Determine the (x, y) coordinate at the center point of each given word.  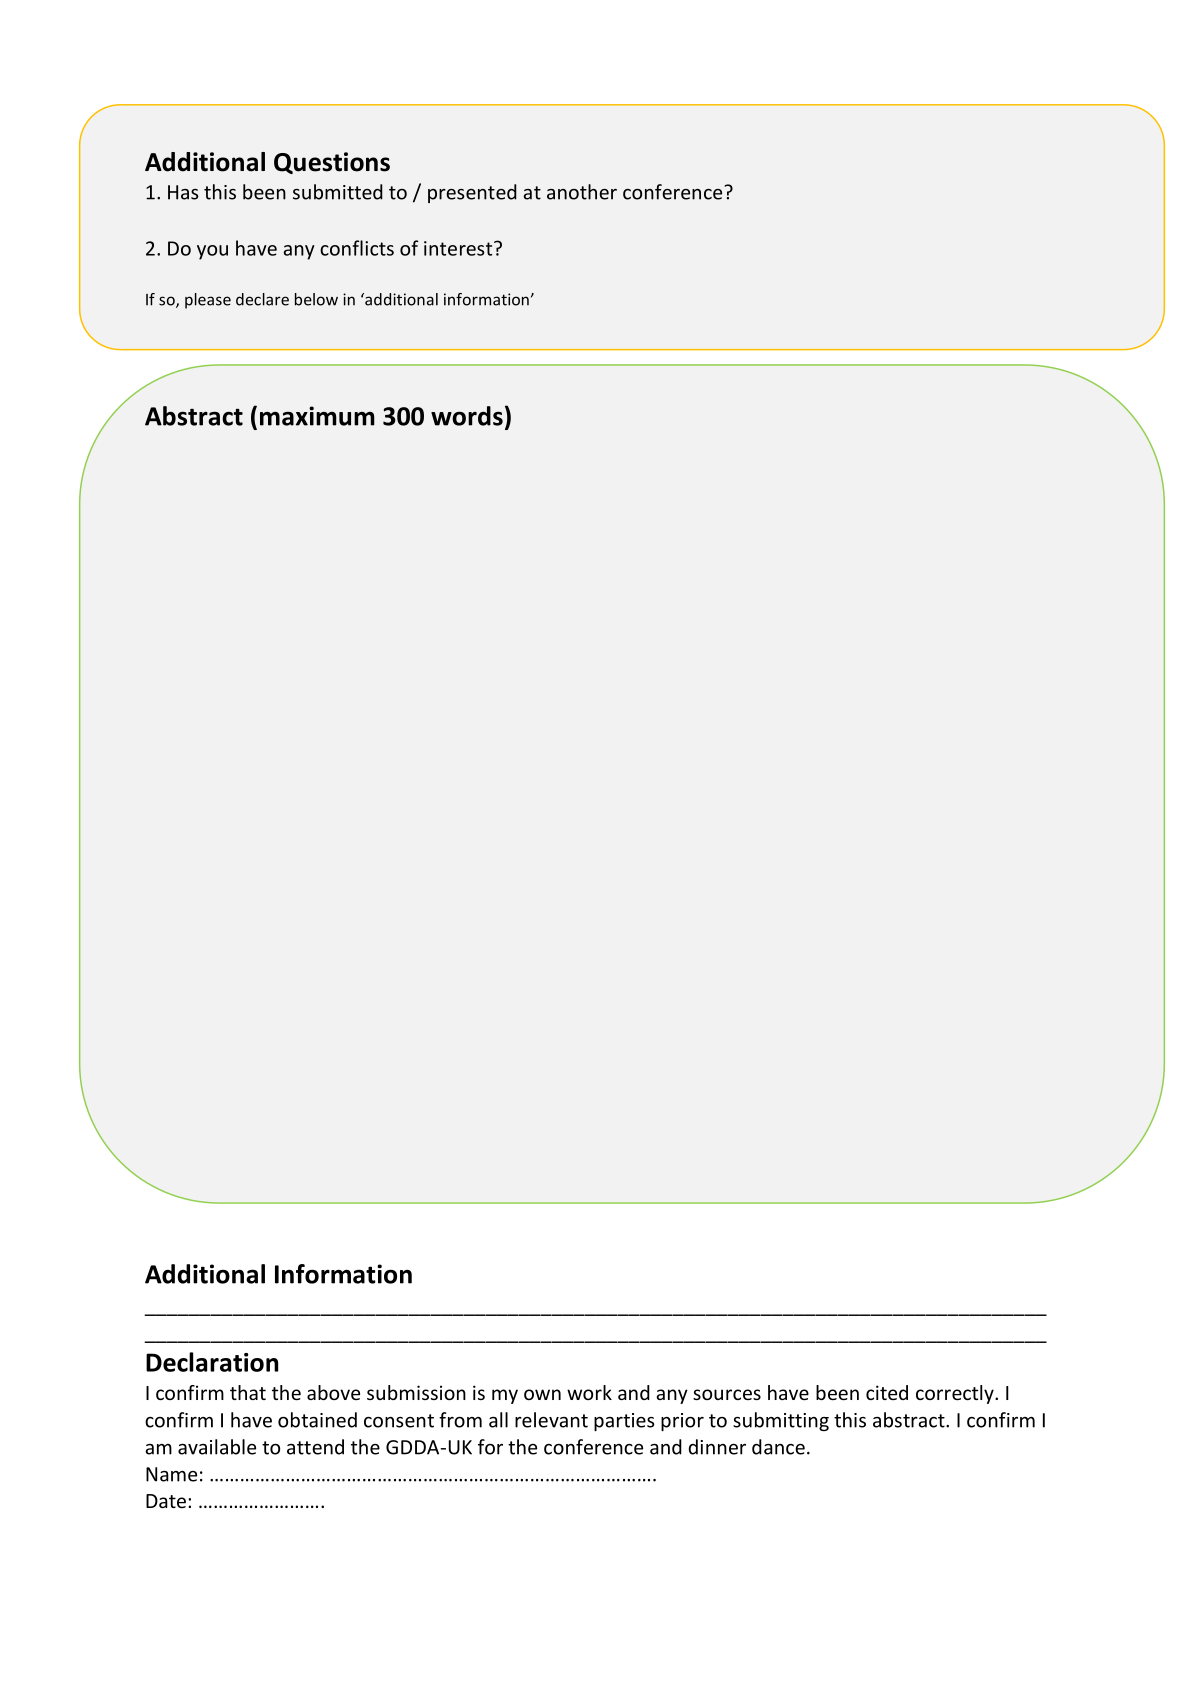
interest (459, 248)
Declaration (212, 1362)
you (212, 252)
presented (472, 193)
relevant (551, 1420)
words (467, 416)
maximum (317, 416)
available (217, 1447)
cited (887, 1392)
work (589, 1392)
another (582, 192)
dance (778, 1447)
